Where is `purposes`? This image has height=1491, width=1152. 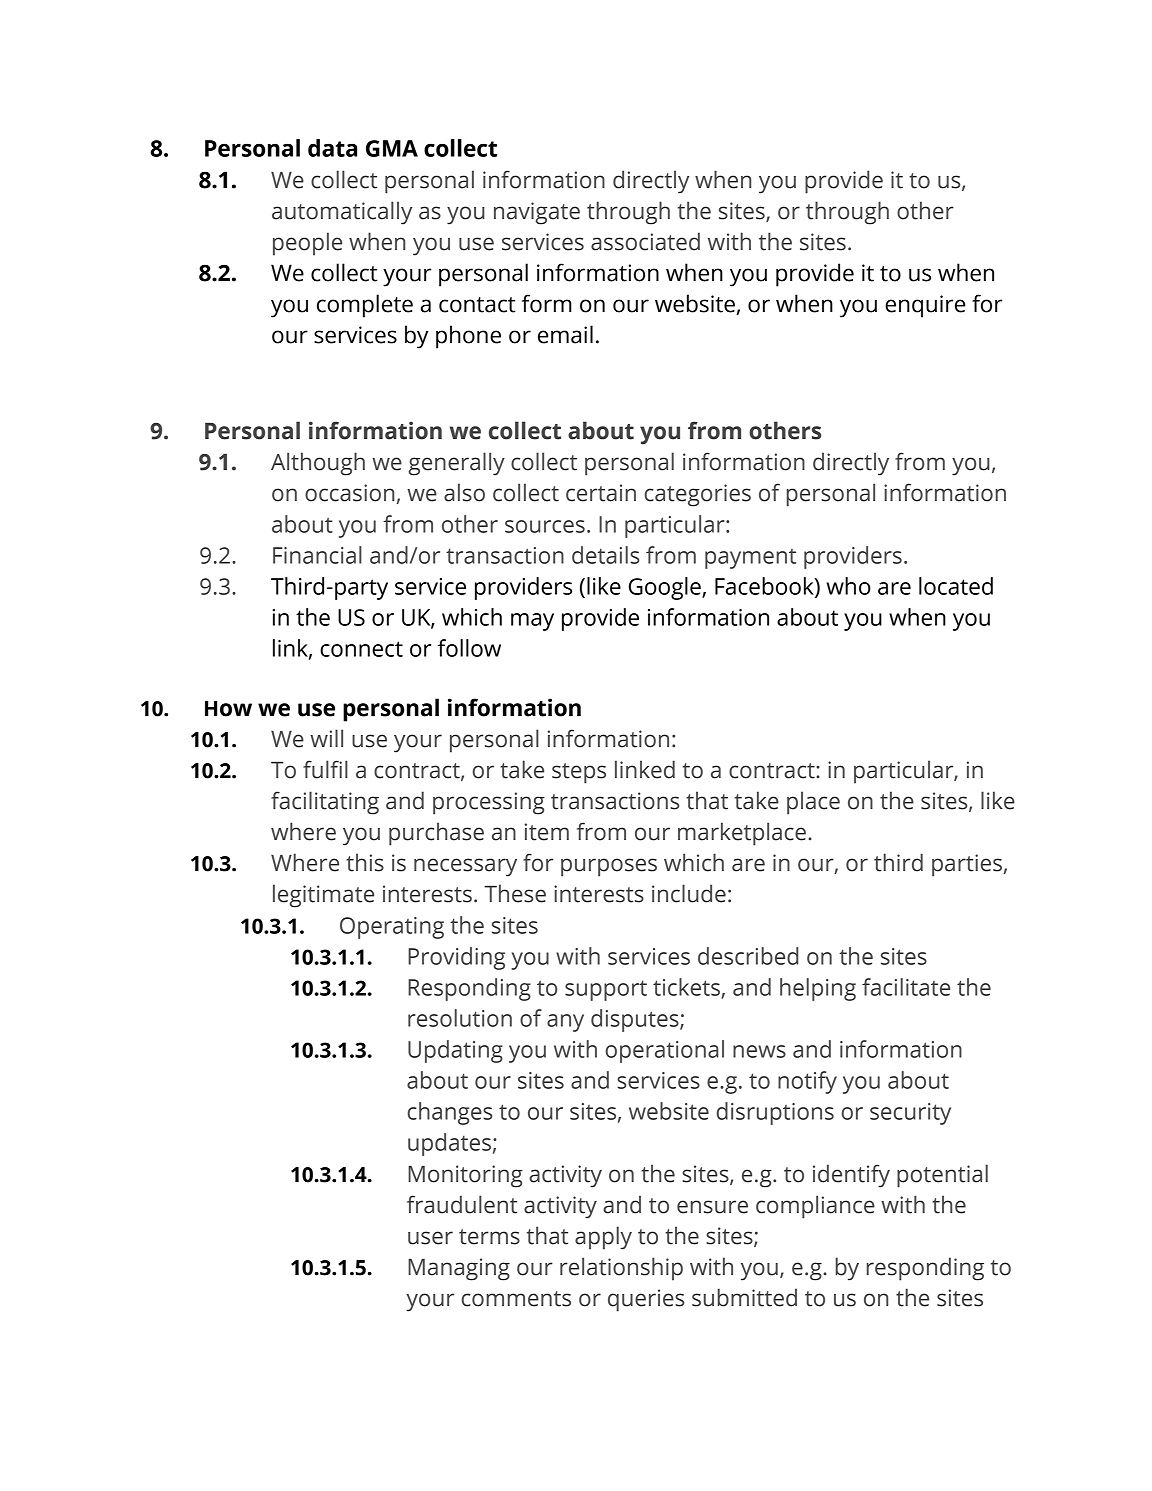
purposes is located at coordinates (609, 867).
